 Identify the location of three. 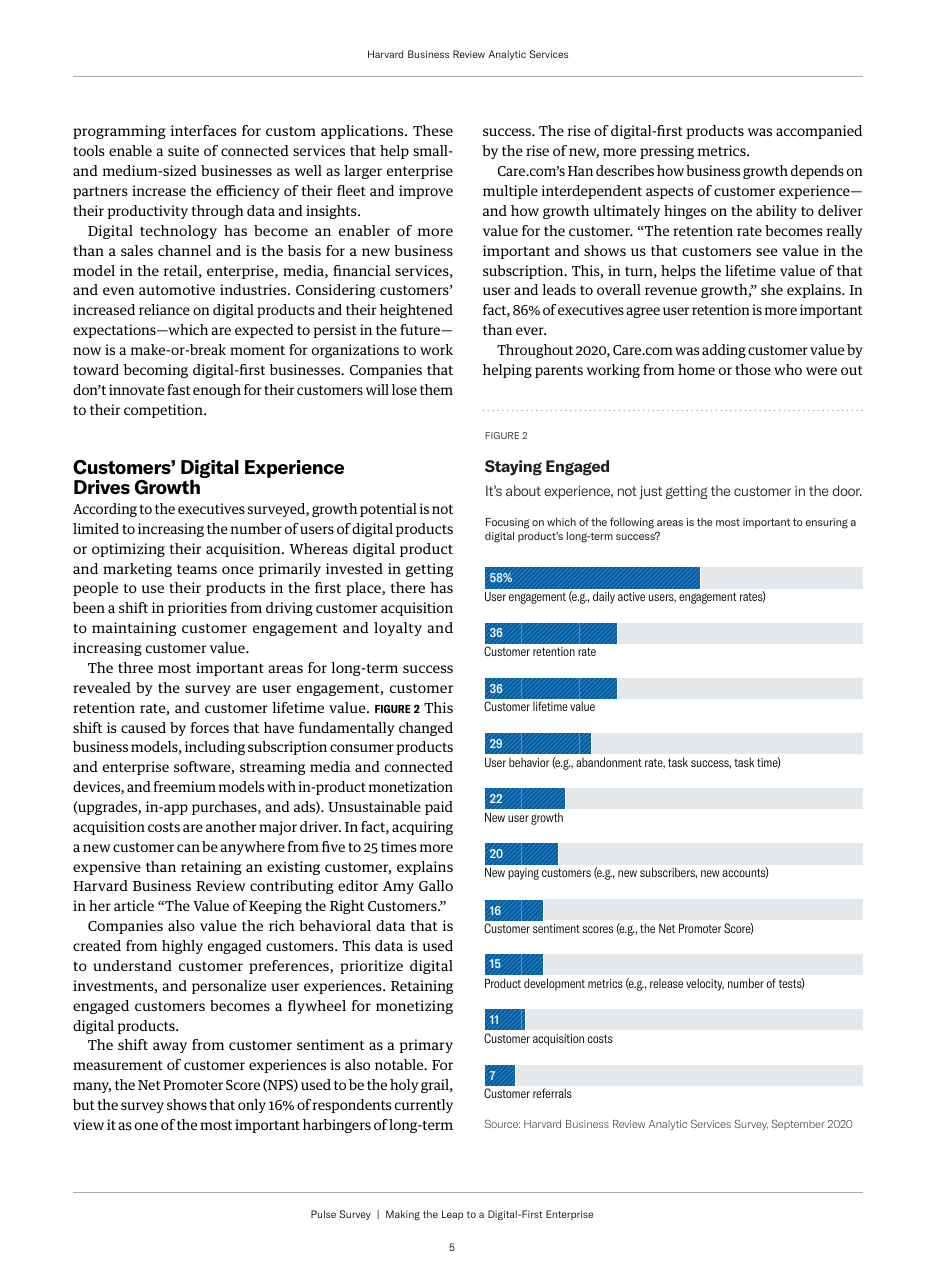
(135, 667).
